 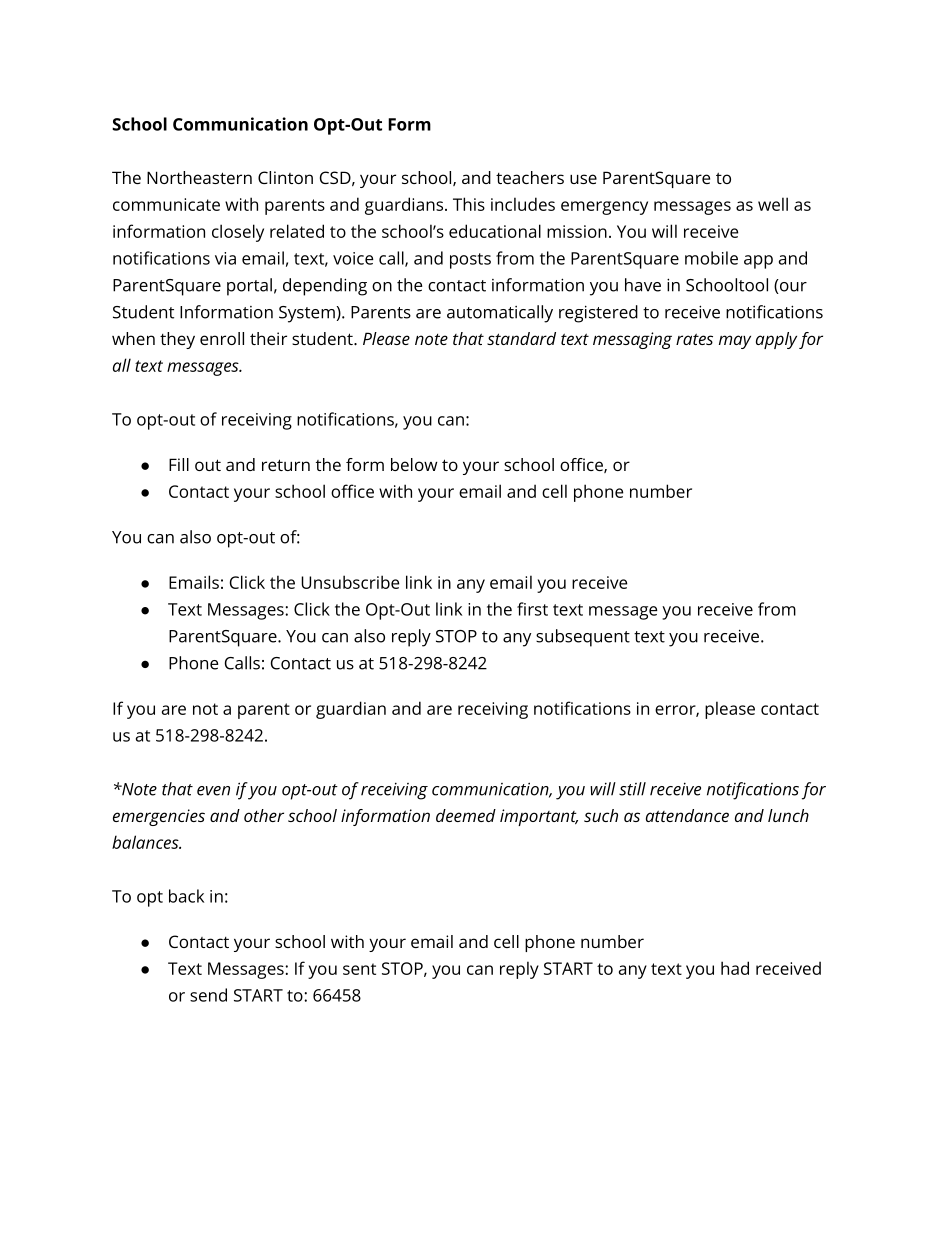 I want to click on This, so click(x=469, y=204).
